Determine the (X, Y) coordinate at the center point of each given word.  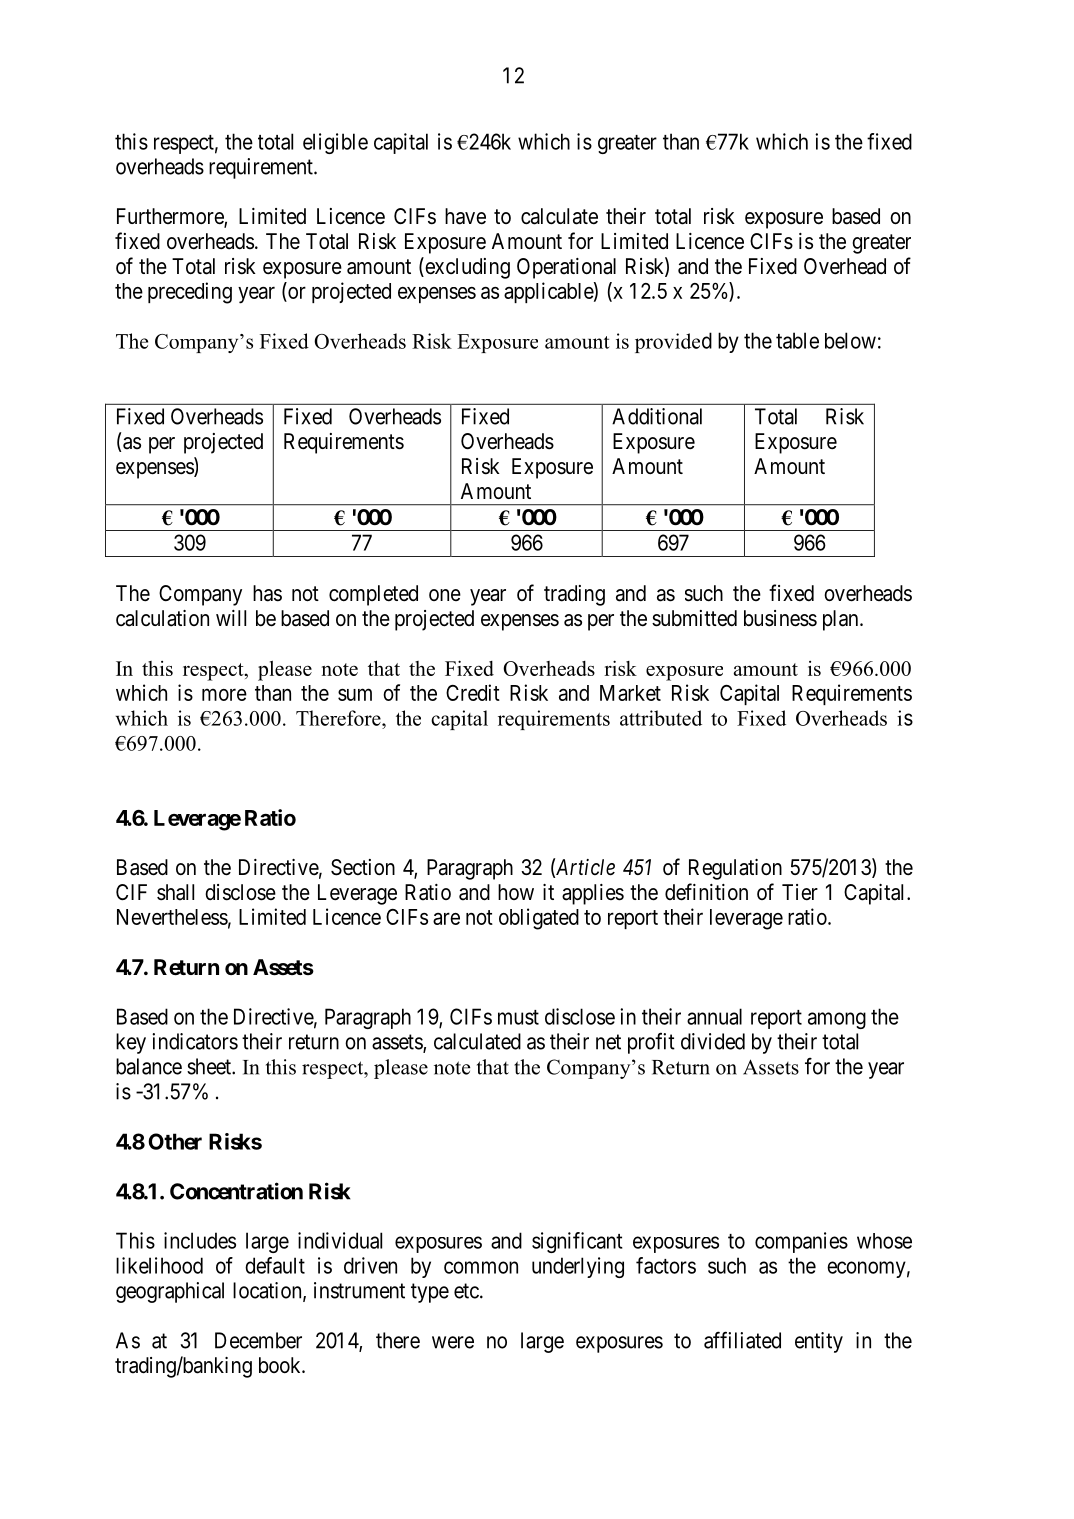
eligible (335, 143)
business (780, 618)
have (465, 216)
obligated (539, 919)
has (267, 593)
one (445, 595)
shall (175, 892)
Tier (800, 892)
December (258, 1340)
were (453, 1342)
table (797, 340)
